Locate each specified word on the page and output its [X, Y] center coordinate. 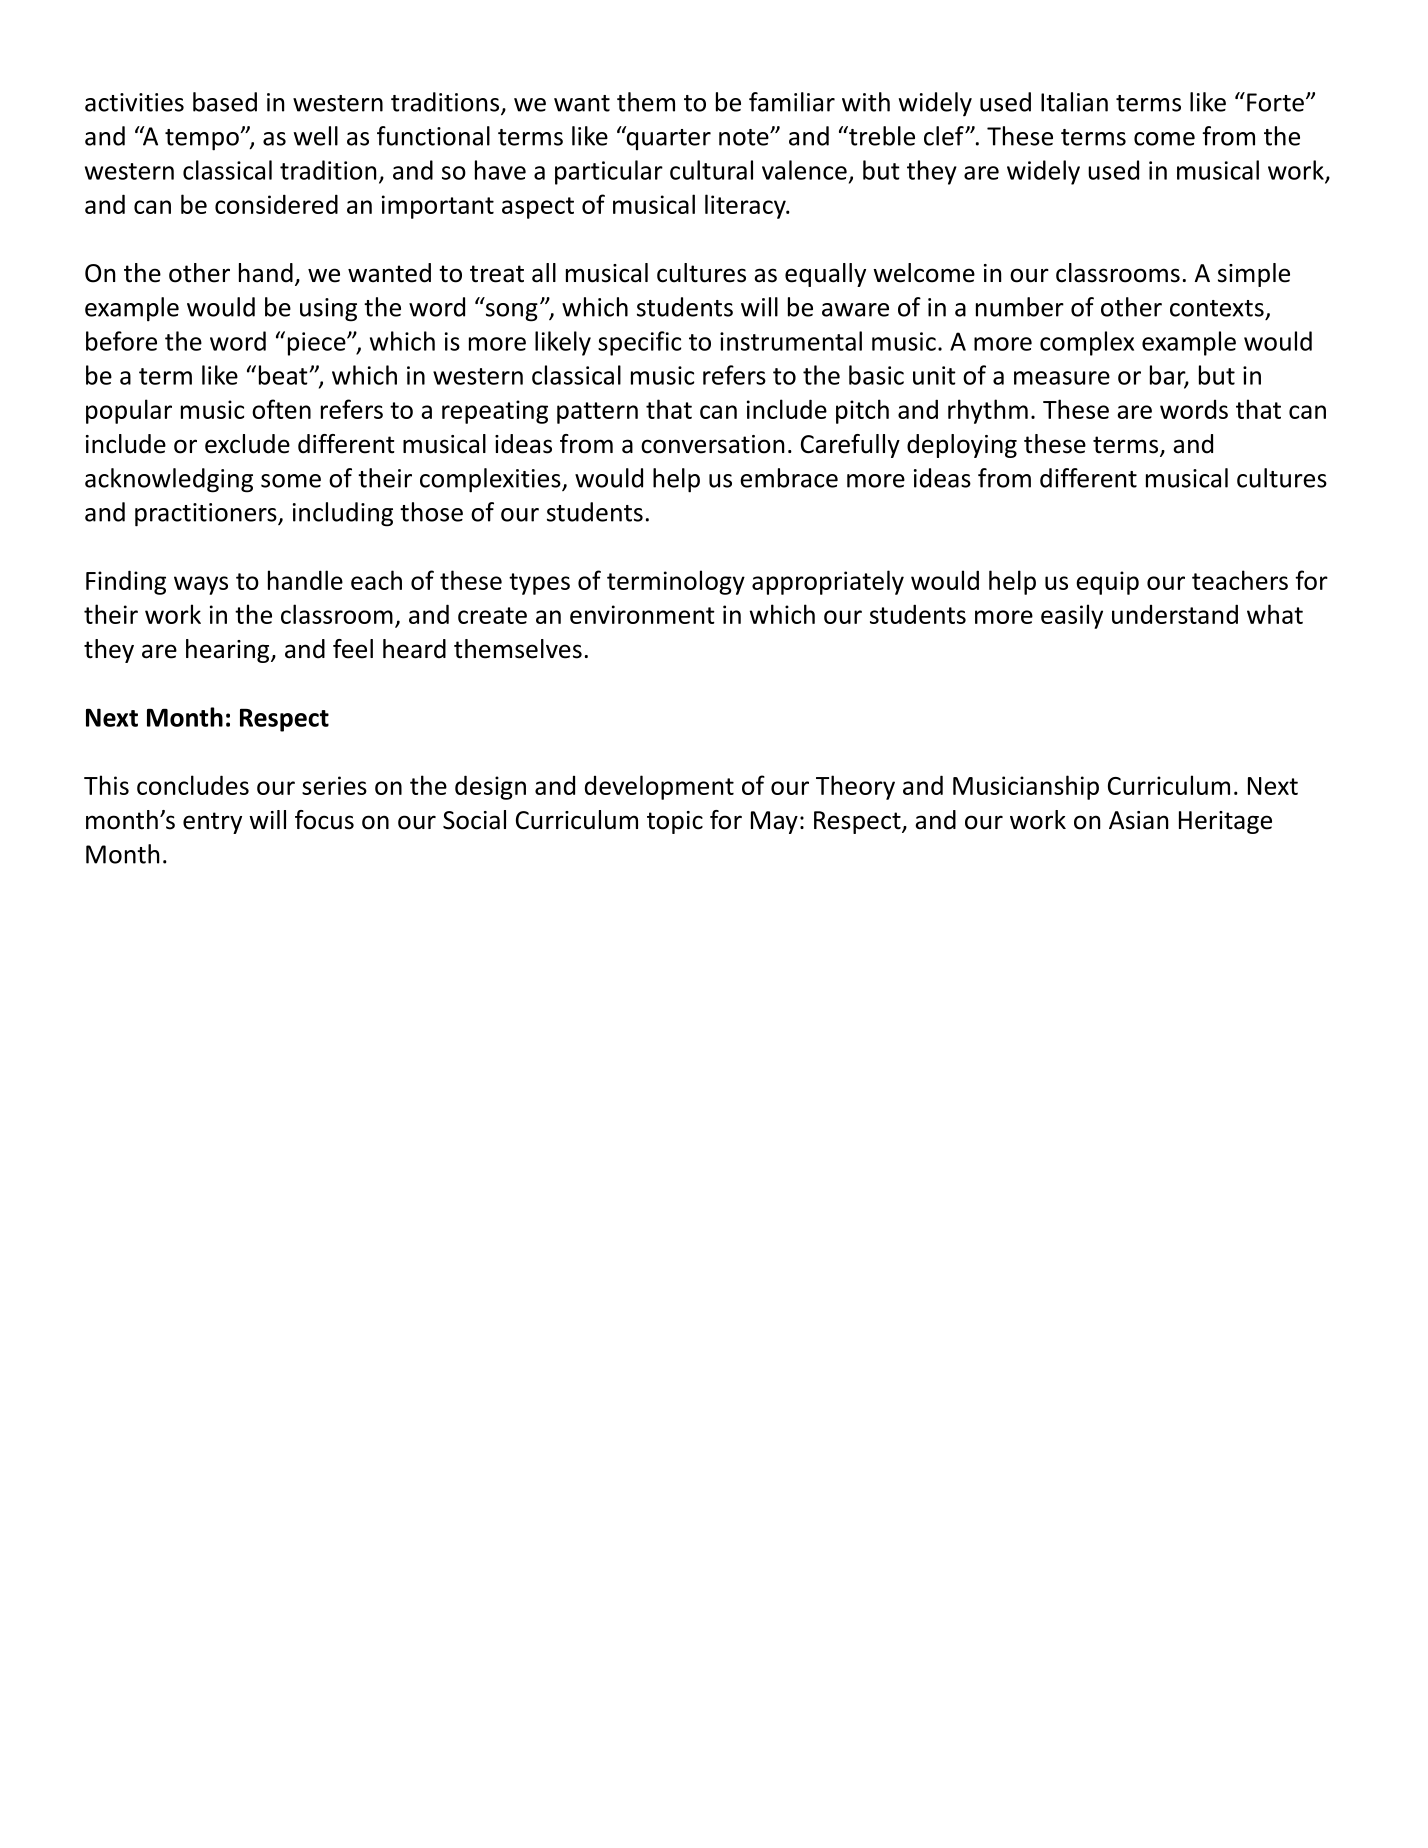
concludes [193, 785]
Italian [1074, 102]
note [745, 137]
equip [1107, 583]
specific [639, 343]
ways [201, 585]
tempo [203, 140]
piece [318, 344]
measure [1062, 378]
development [659, 787]
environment [642, 614]
